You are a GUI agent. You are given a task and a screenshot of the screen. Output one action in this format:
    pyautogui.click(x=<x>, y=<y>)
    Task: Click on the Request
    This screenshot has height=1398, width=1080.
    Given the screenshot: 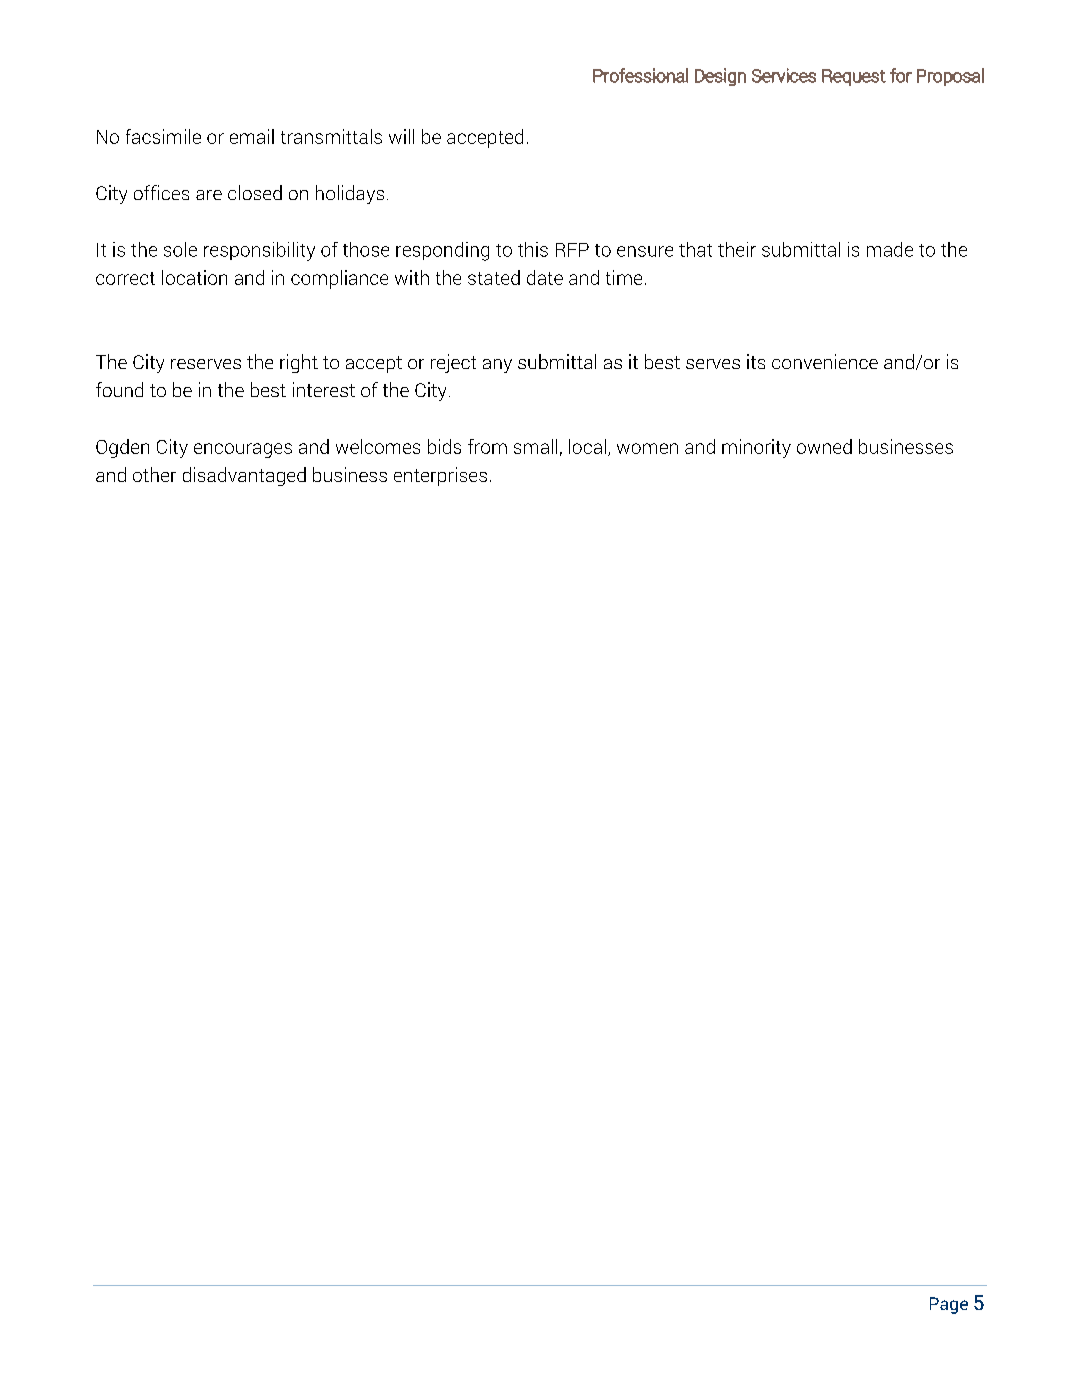 What is the action you would take?
    pyautogui.click(x=854, y=77)
